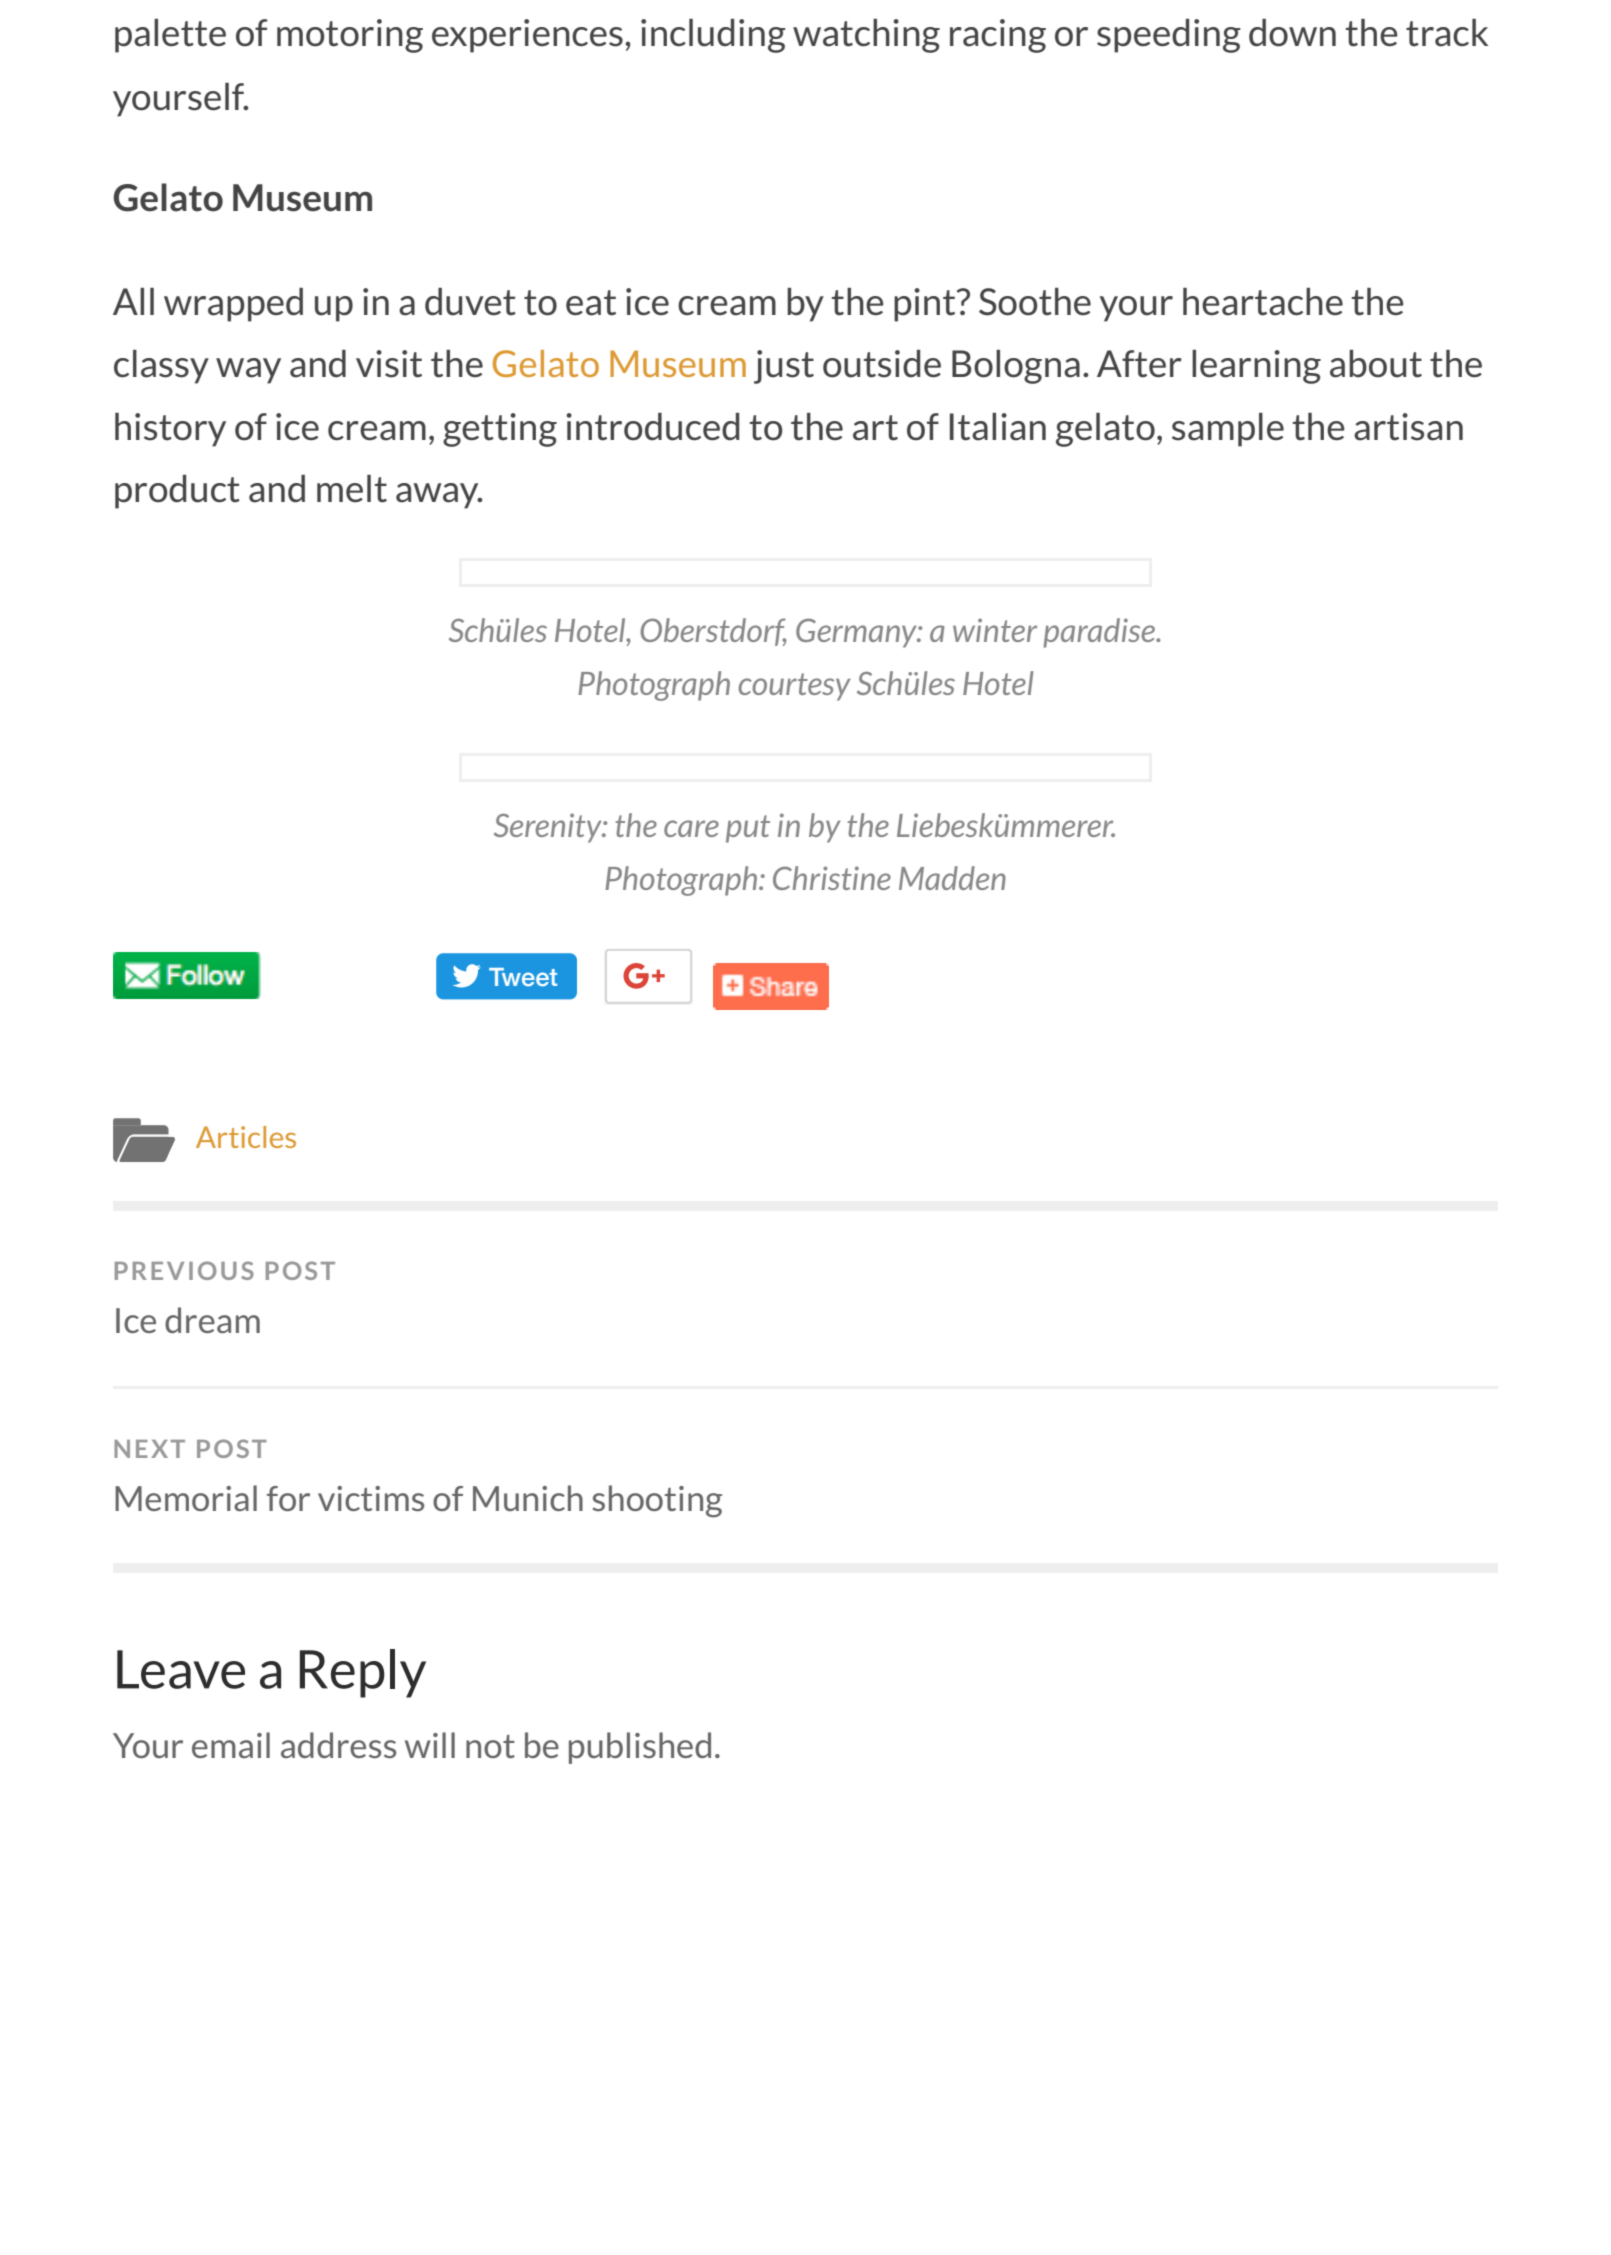 The height and width of the image is (2255, 1611). Describe the element at coordinates (363, 1673) in the image. I see `Reply` at that location.
